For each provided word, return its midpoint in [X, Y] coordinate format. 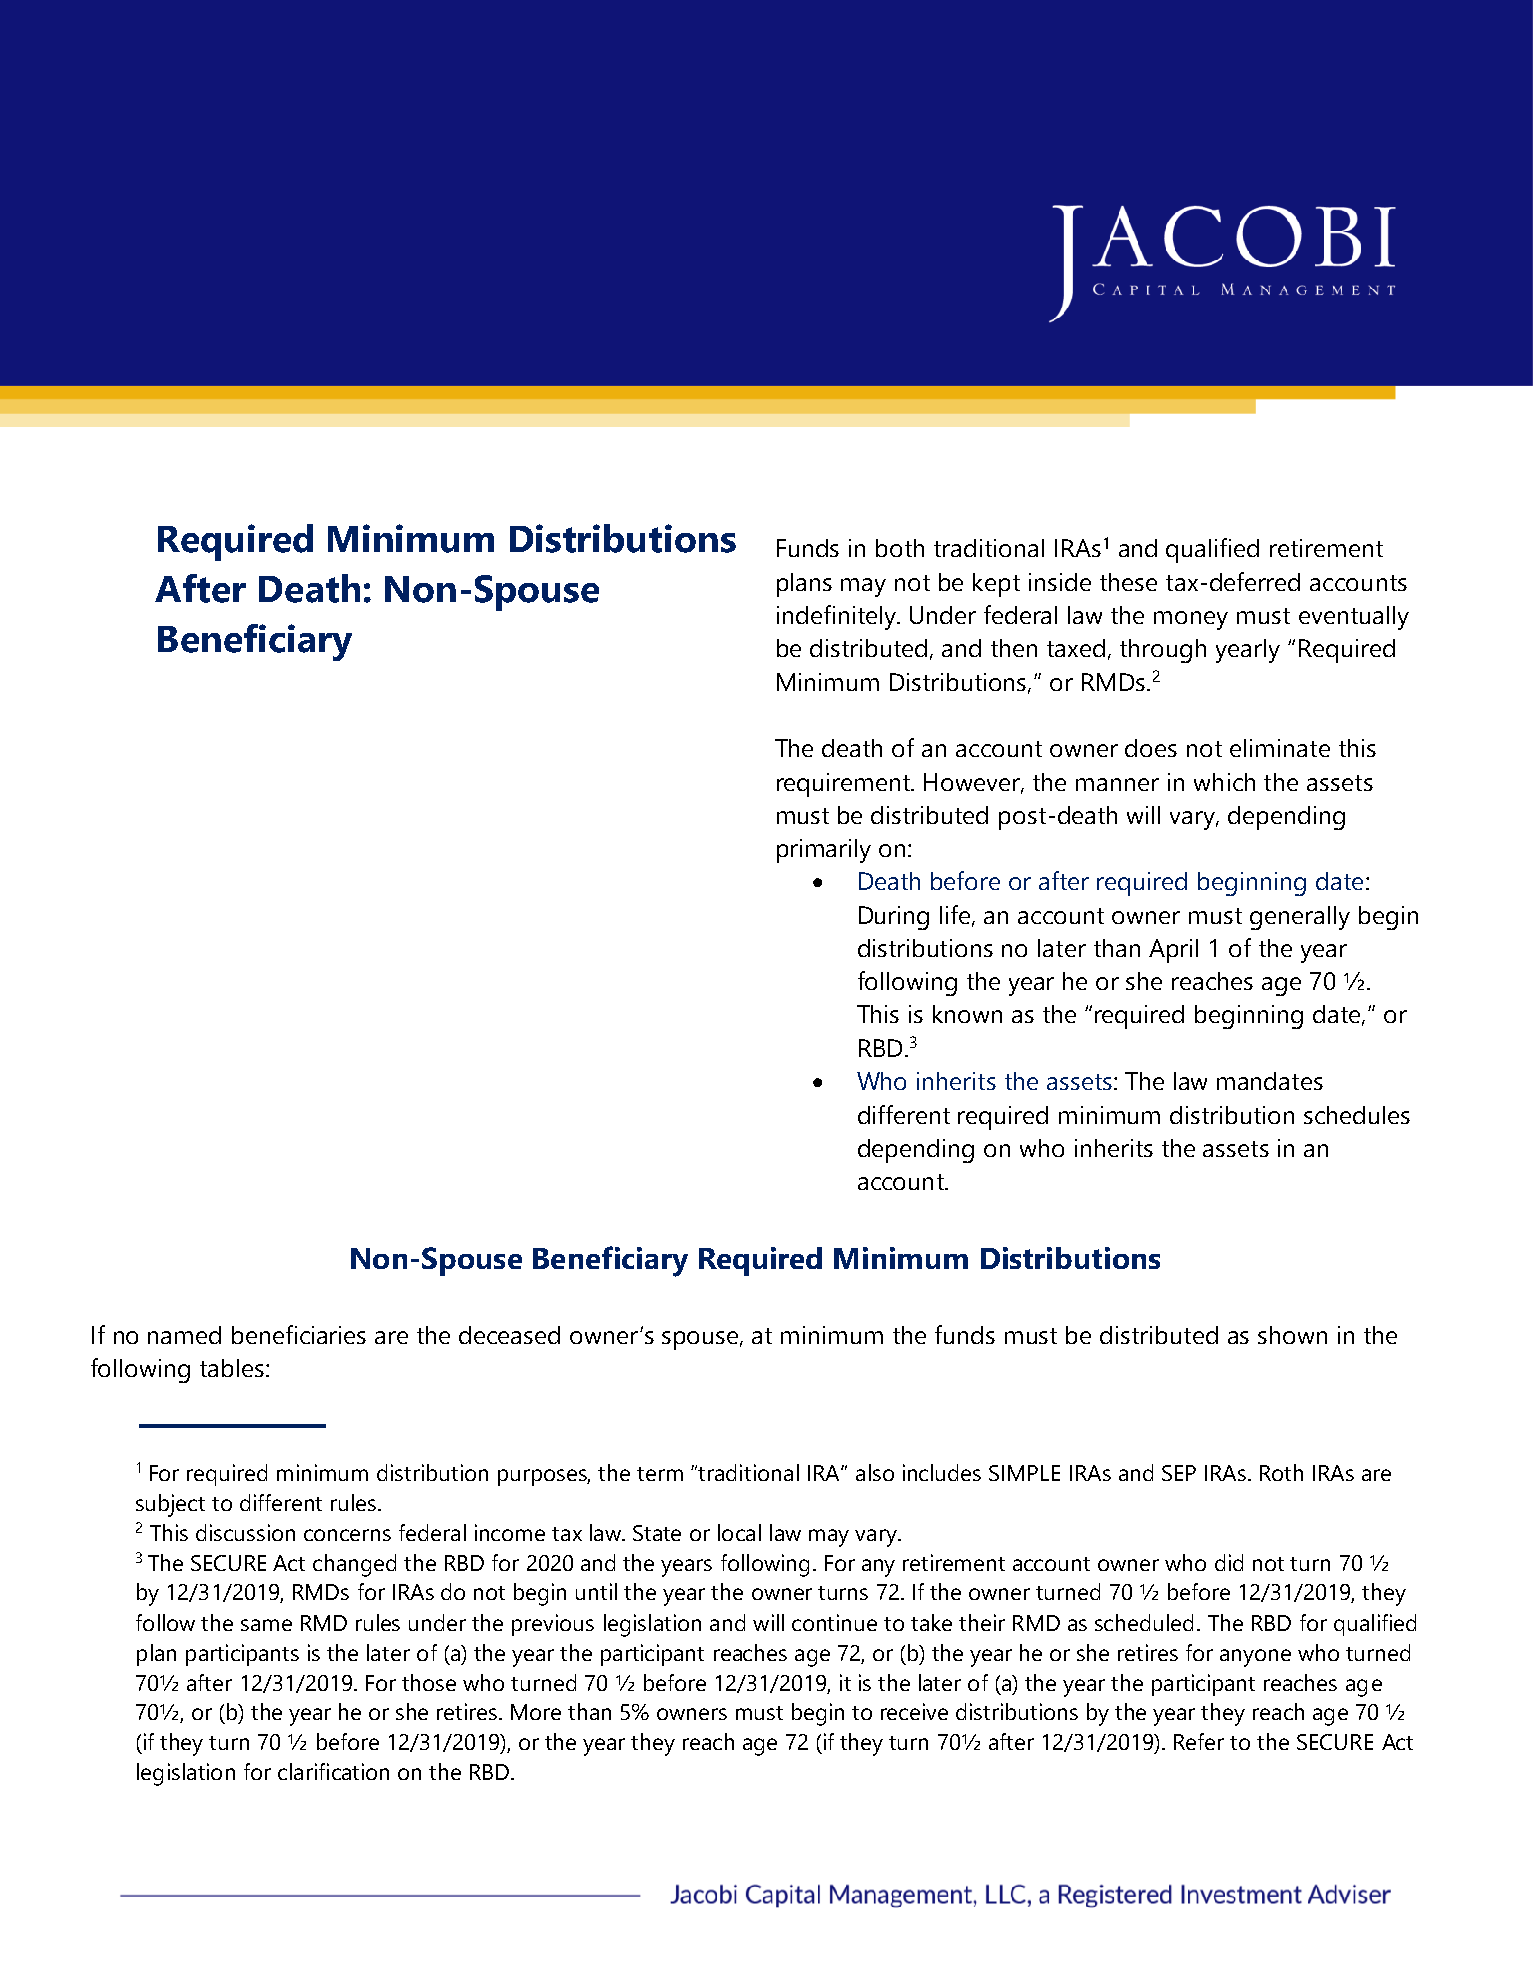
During [894, 918]
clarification [333, 1771]
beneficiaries [299, 1334]
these [1128, 582]
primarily [824, 851]
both [900, 548]
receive [914, 1711]
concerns [347, 1535]
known [967, 1014]
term [660, 1474]
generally [1300, 918]
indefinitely [838, 617]
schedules [1357, 1115]
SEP [1179, 1473]
